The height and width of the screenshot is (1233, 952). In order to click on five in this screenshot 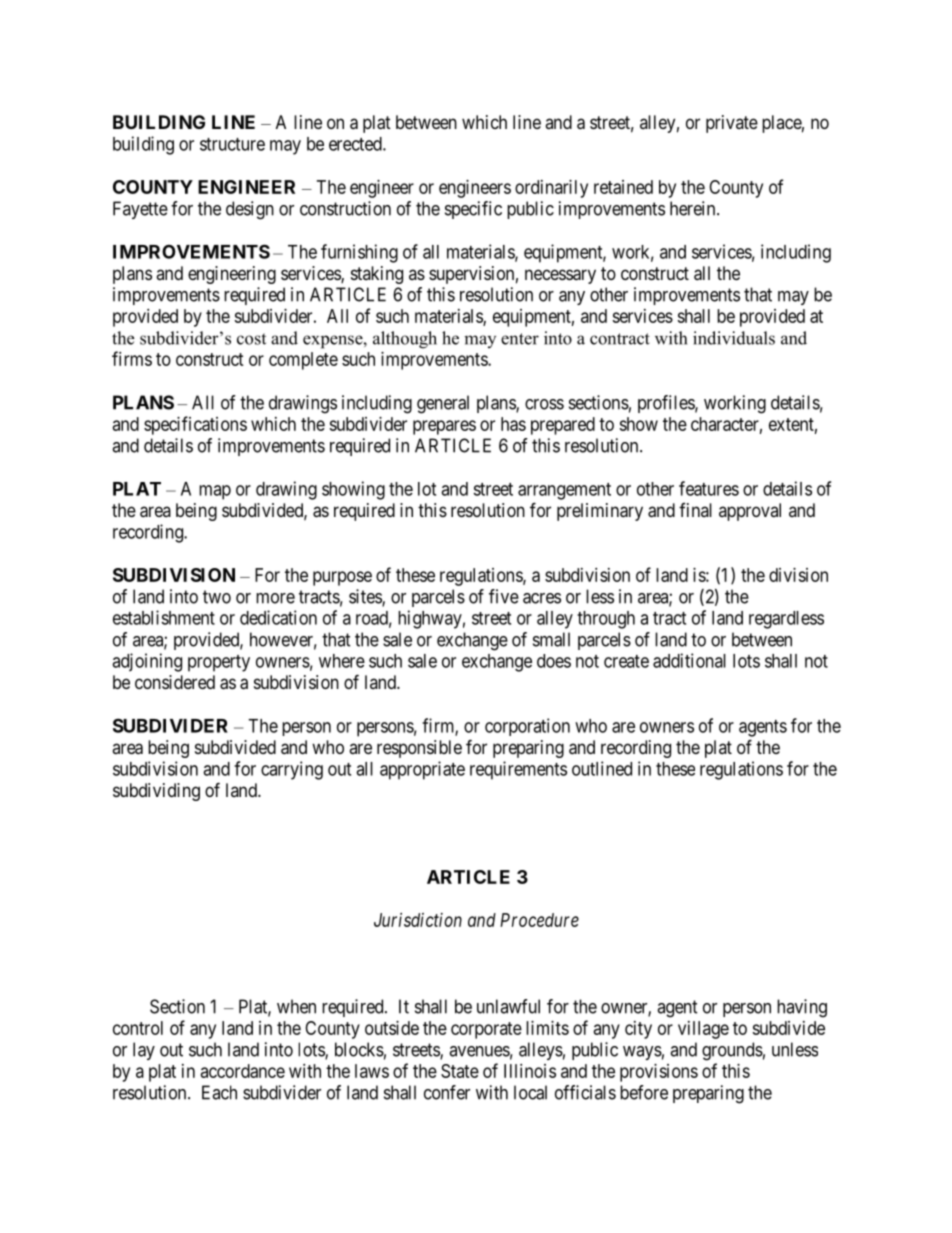, I will do `click(504, 596)`.
